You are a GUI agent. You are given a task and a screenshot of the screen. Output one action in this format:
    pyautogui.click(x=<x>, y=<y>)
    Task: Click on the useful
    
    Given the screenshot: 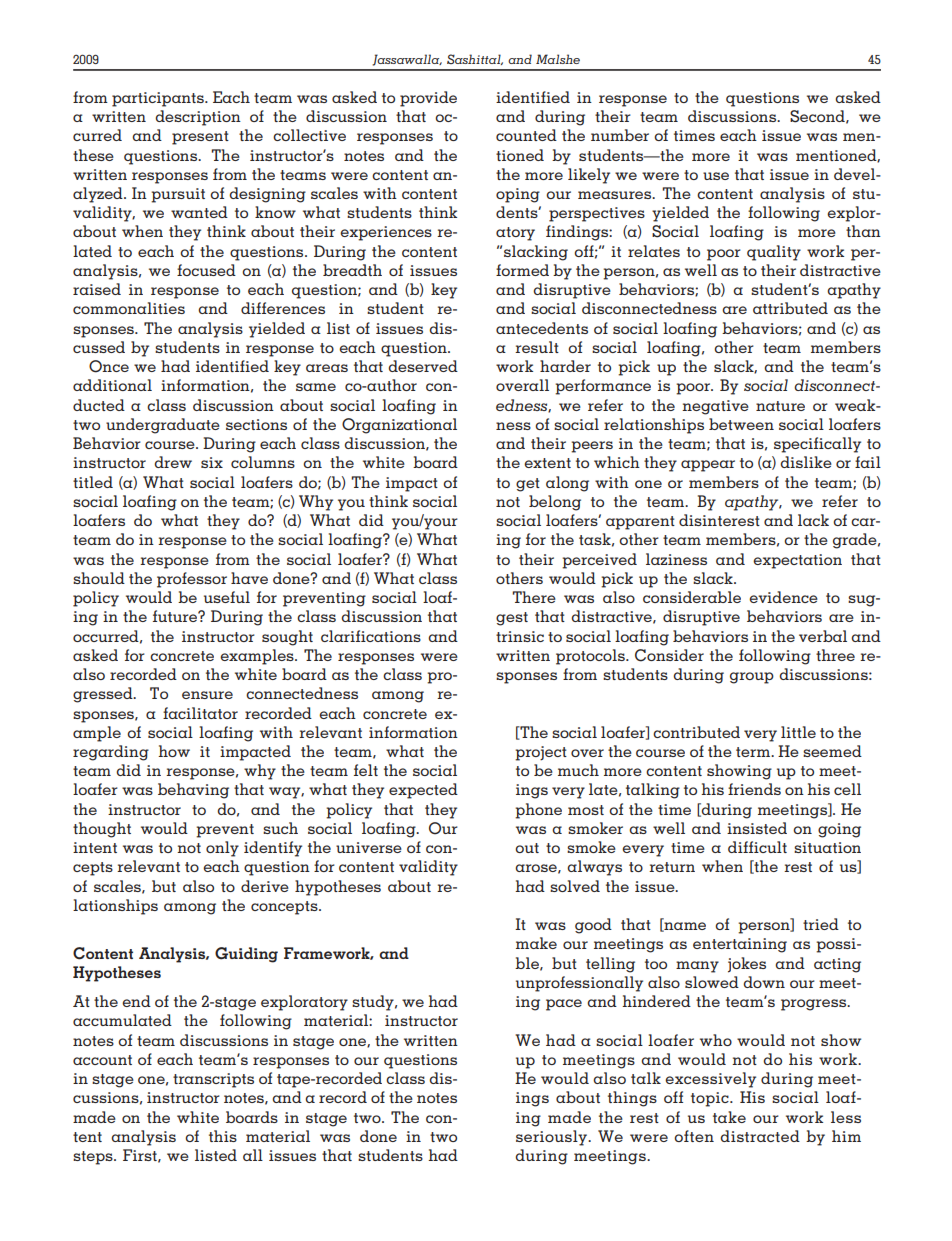 What is the action you would take?
    pyautogui.click(x=227, y=597)
